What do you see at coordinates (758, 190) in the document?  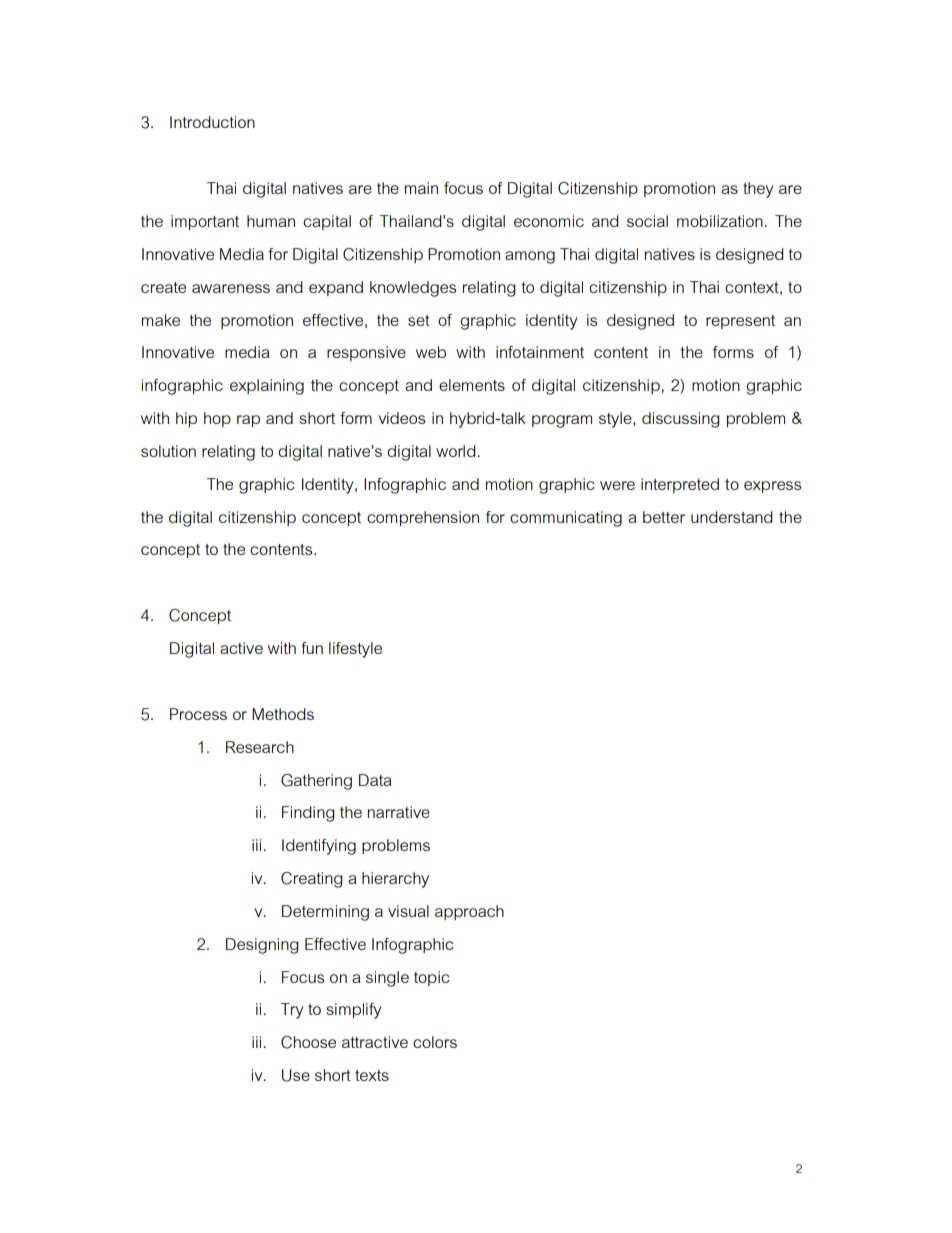 I see `they` at bounding box center [758, 190].
